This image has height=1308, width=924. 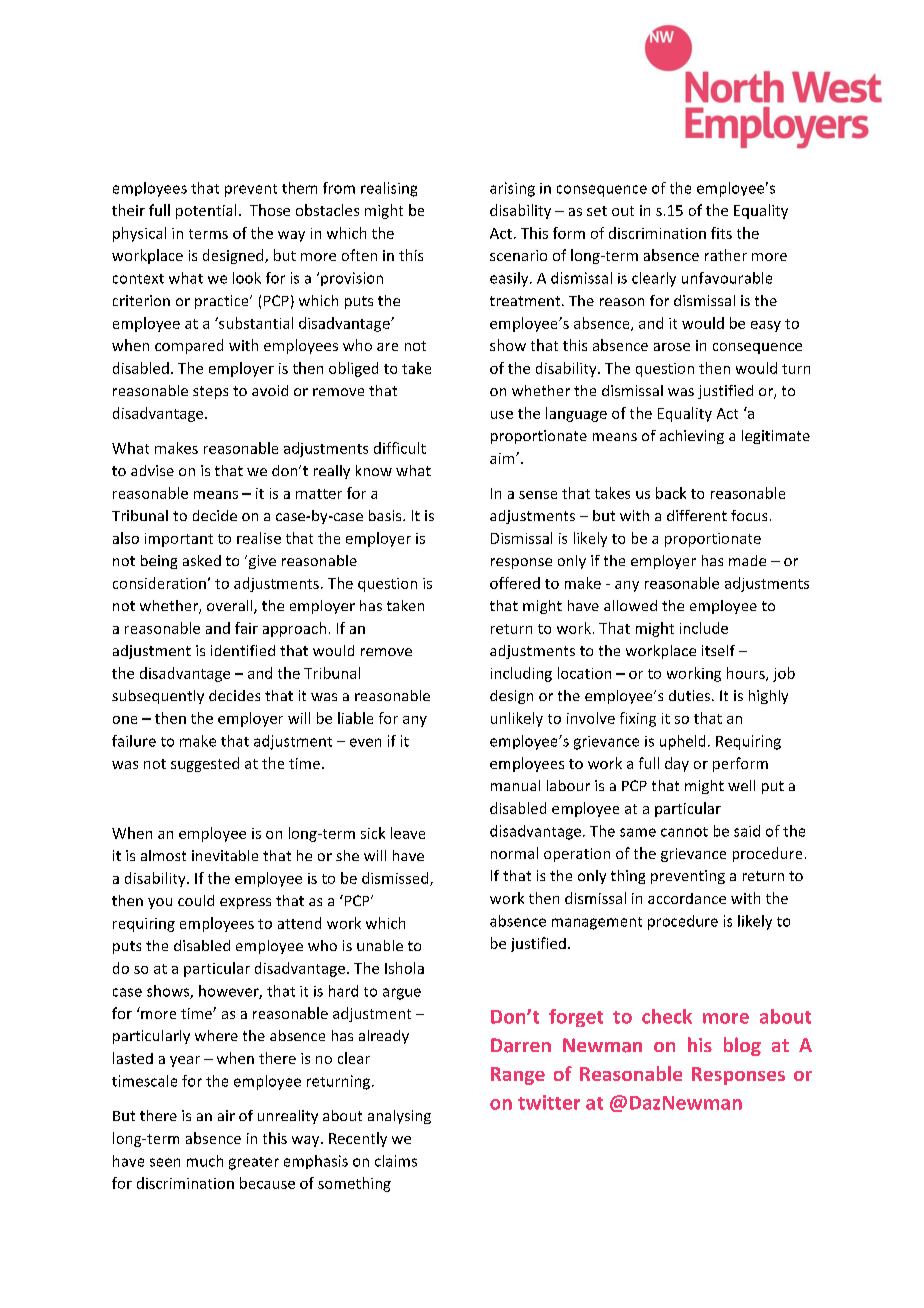 What do you see at coordinates (386, 515) in the image?
I see `basis` at bounding box center [386, 515].
